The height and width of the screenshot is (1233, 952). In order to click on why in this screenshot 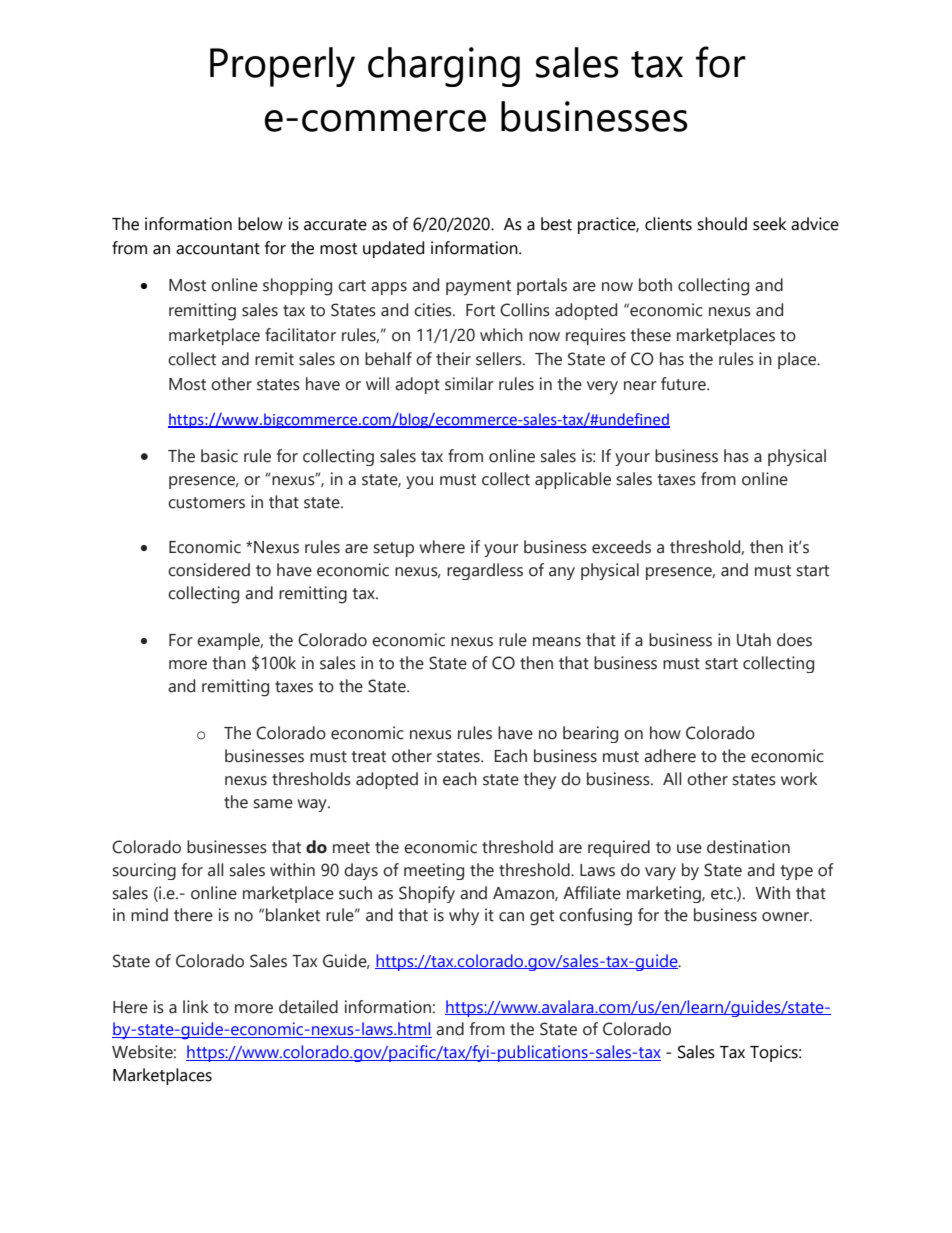, I will do `click(464, 917)`.
